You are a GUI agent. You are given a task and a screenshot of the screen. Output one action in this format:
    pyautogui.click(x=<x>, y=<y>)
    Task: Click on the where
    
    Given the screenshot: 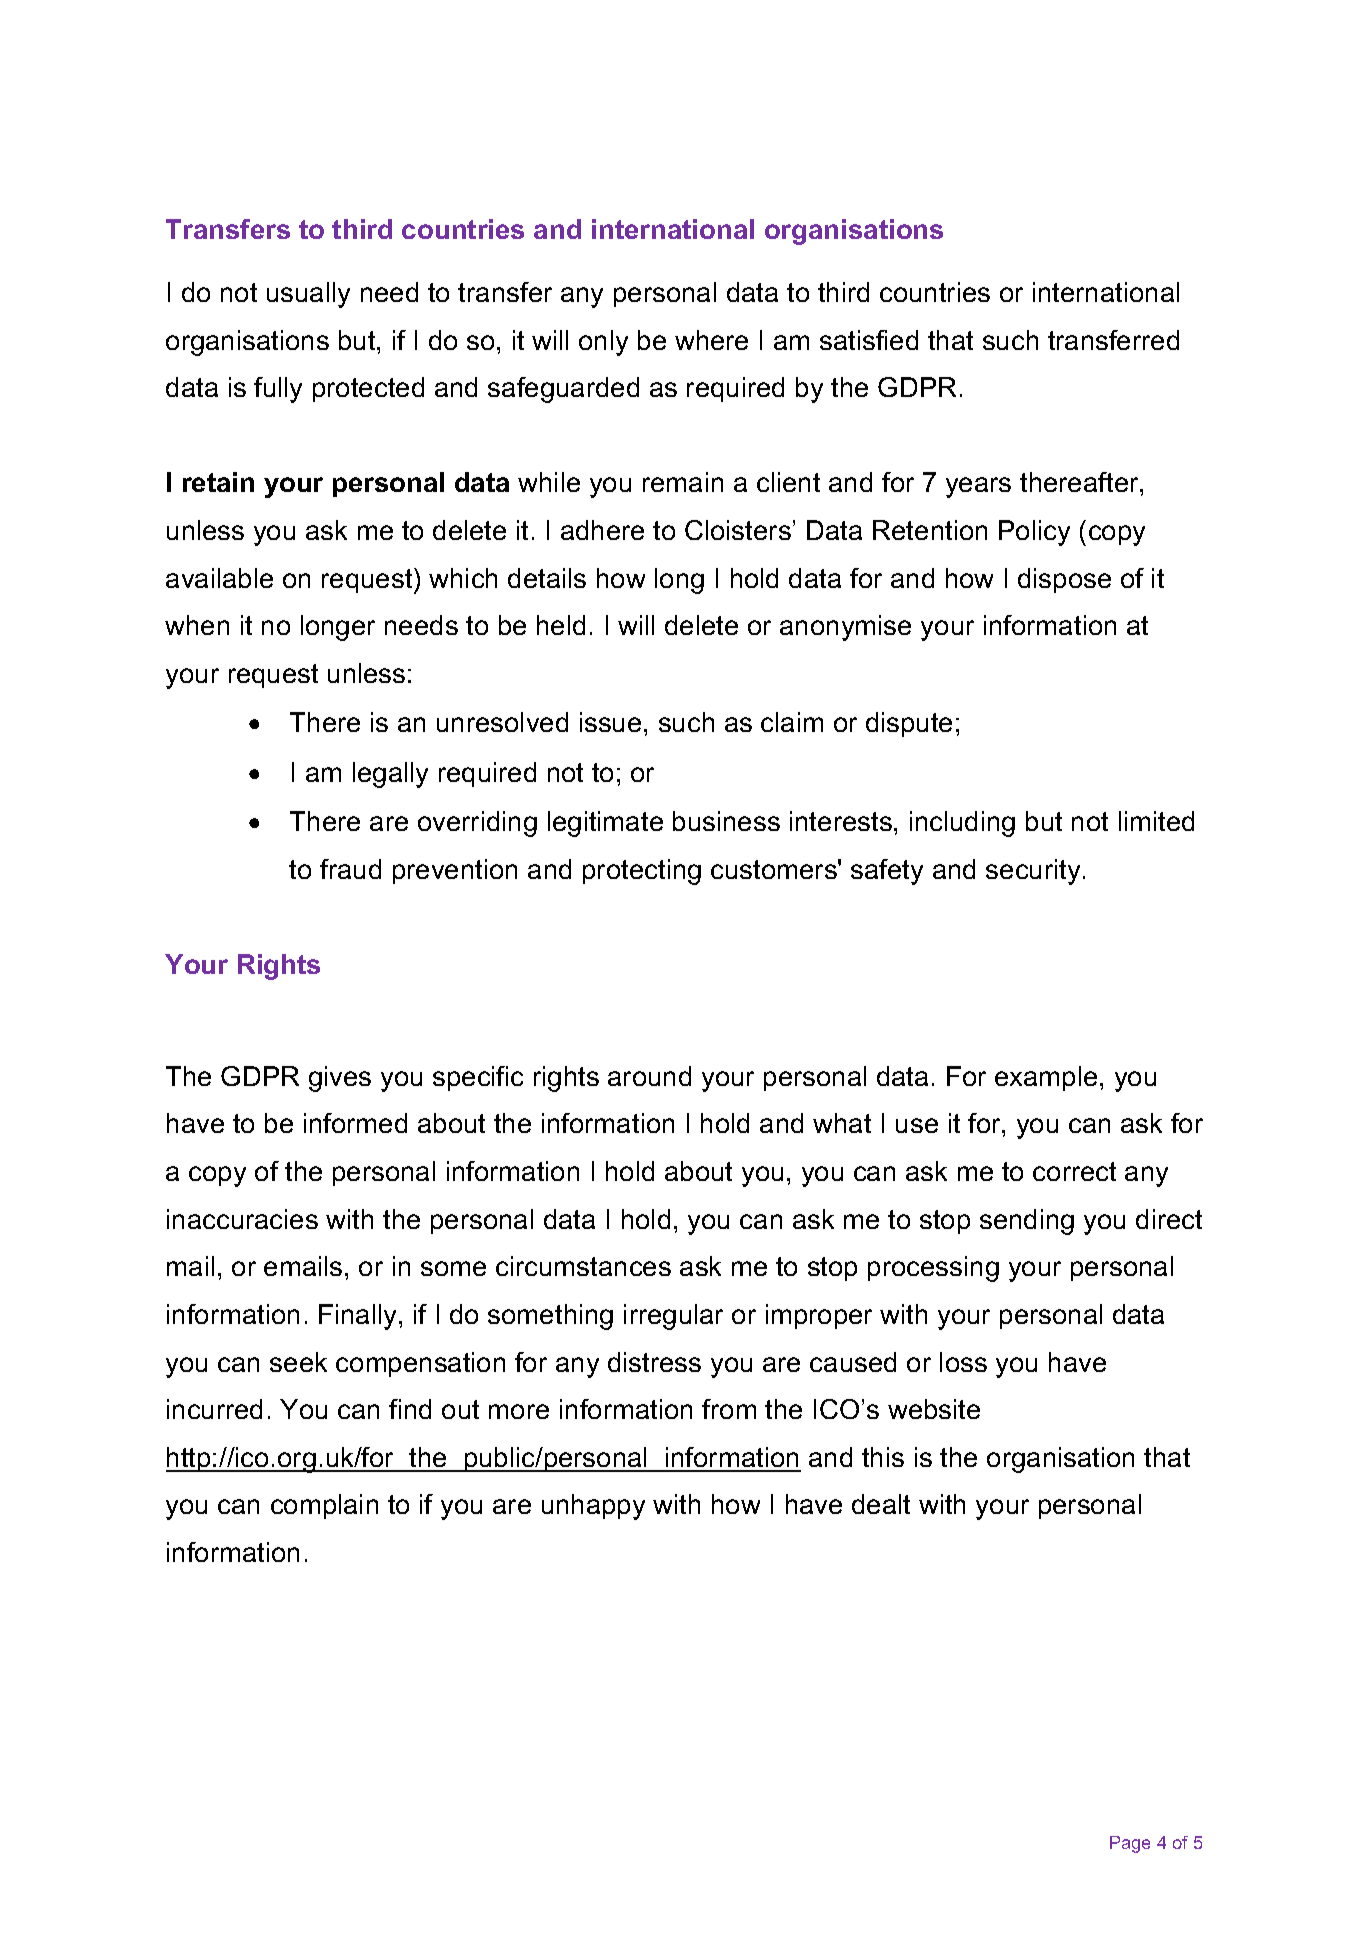 What is the action you would take?
    pyautogui.click(x=711, y=340)
